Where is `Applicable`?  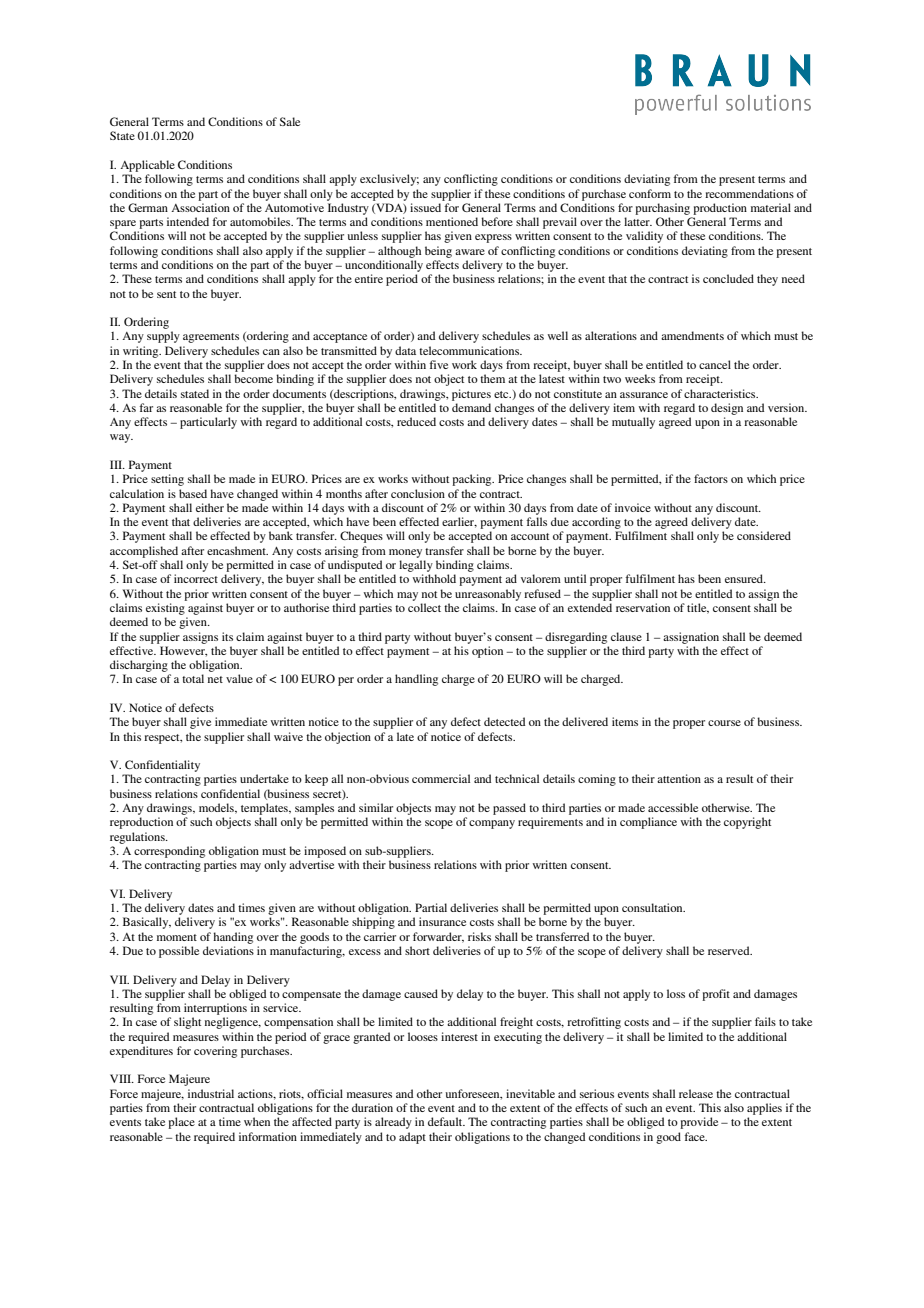 Applicable is located at coordinates (147, 166).
